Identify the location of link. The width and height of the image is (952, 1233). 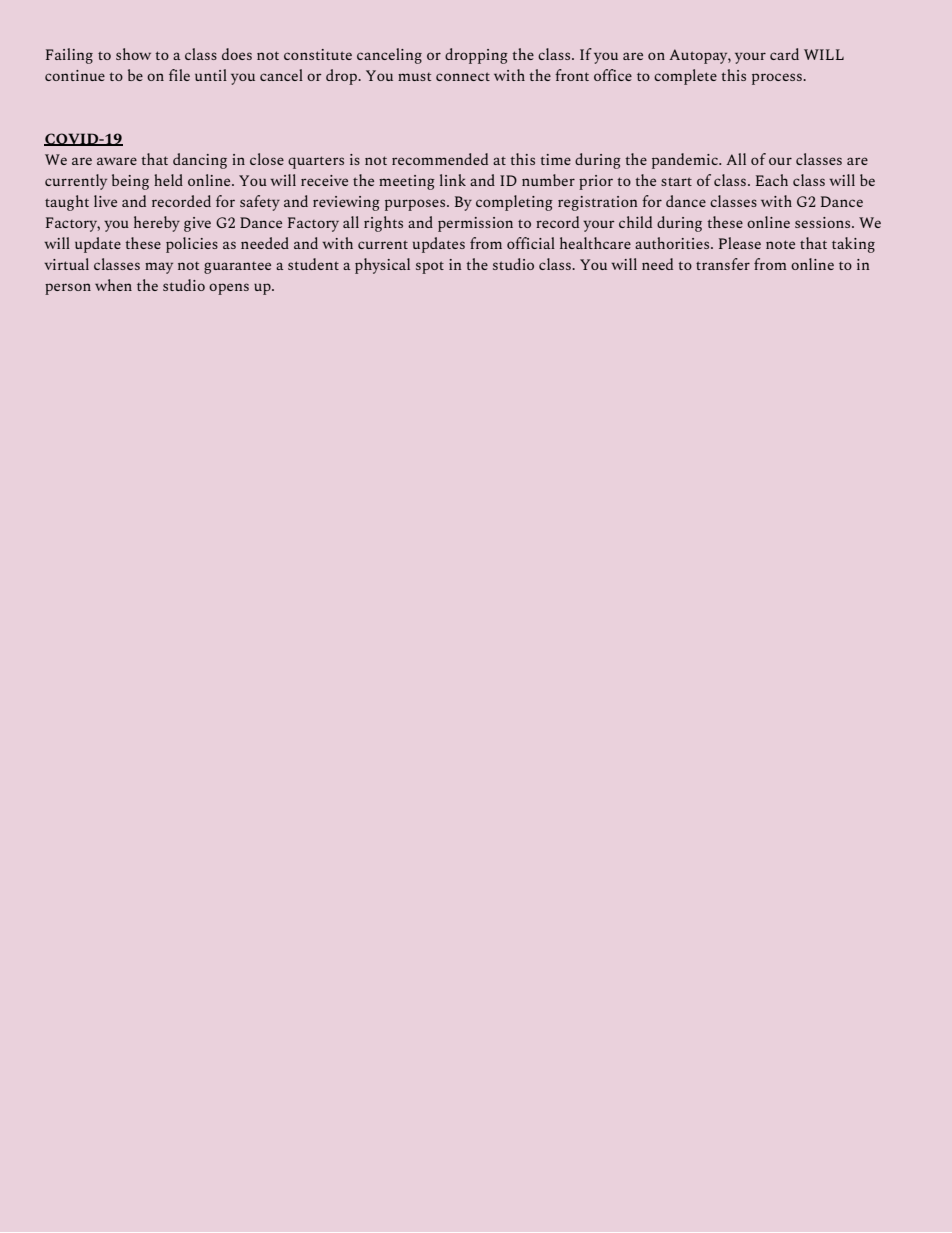
(453, 180).
